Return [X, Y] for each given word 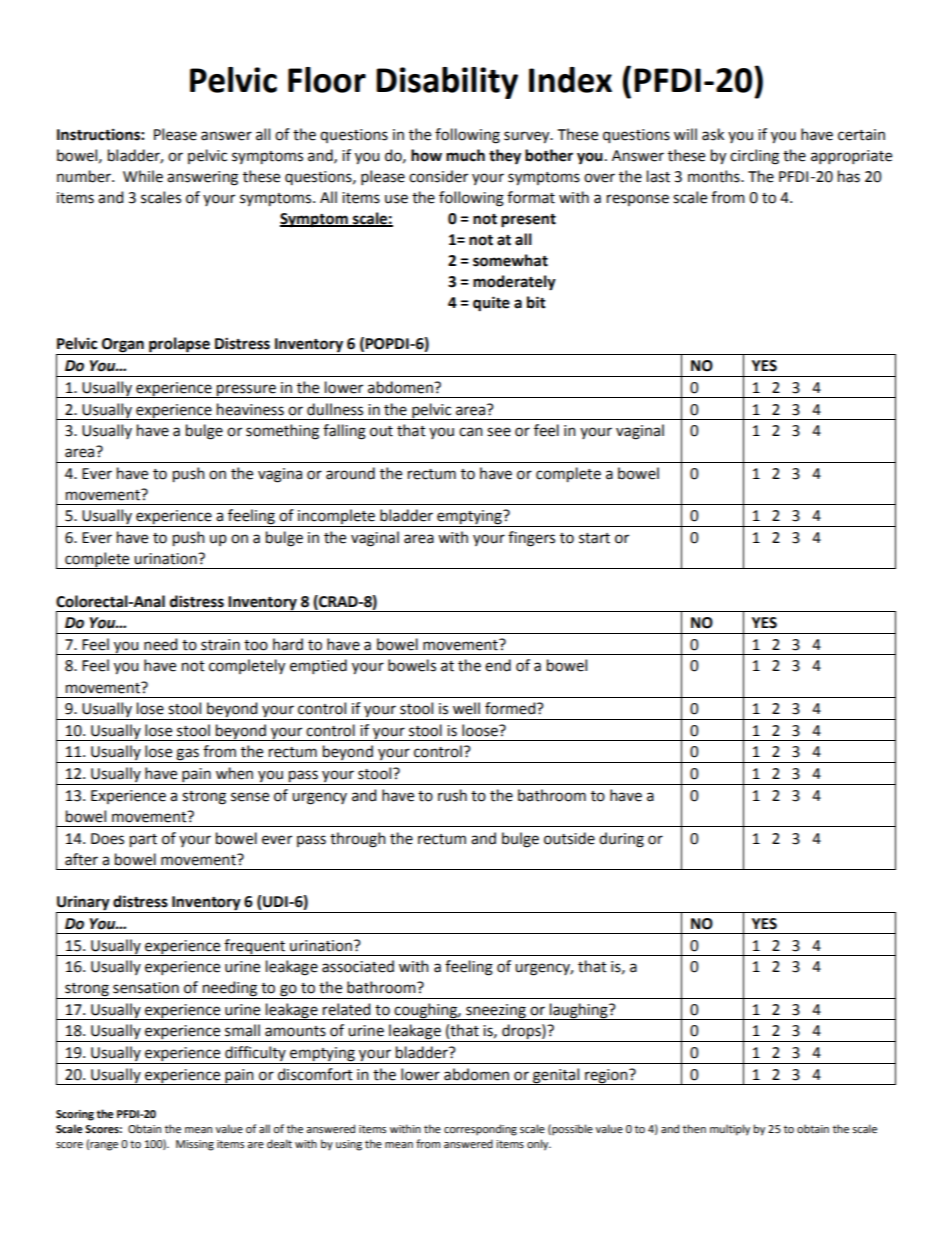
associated [358, 966]
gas [188, 755]
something [282, 432]
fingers [531, 539]
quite [491, 304]
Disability [447, 83]
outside [569, 838]
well [466, 708]
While [143, 176]
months [715, 176]
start [594, 538]
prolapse [179, 346]
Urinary [83, 903]
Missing [195, 1145]
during [621, 840]
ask [713, 134]
